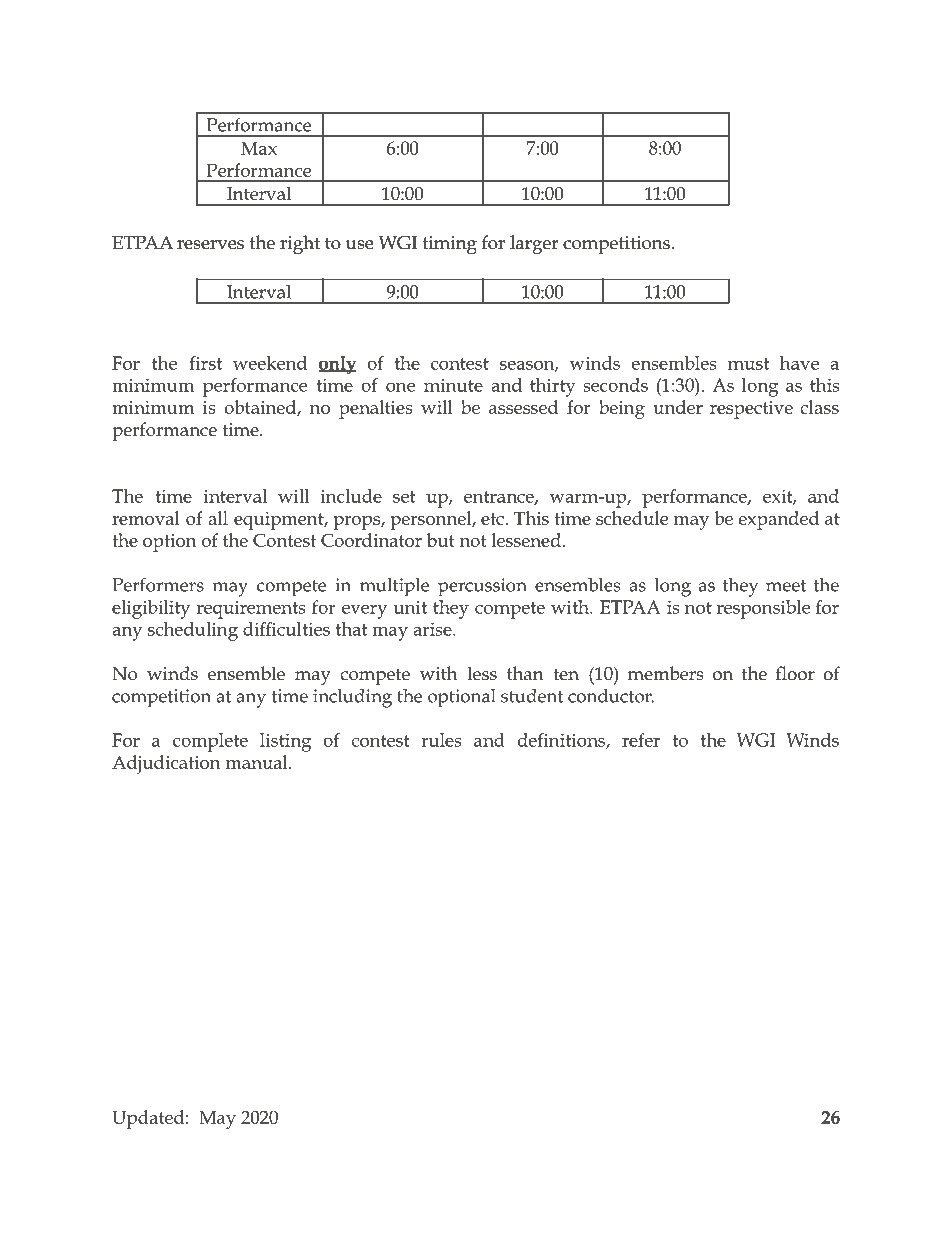  What do you see at coordinates (210, 742) in the document?
I see `complete` at bounding box center [210, 742].
